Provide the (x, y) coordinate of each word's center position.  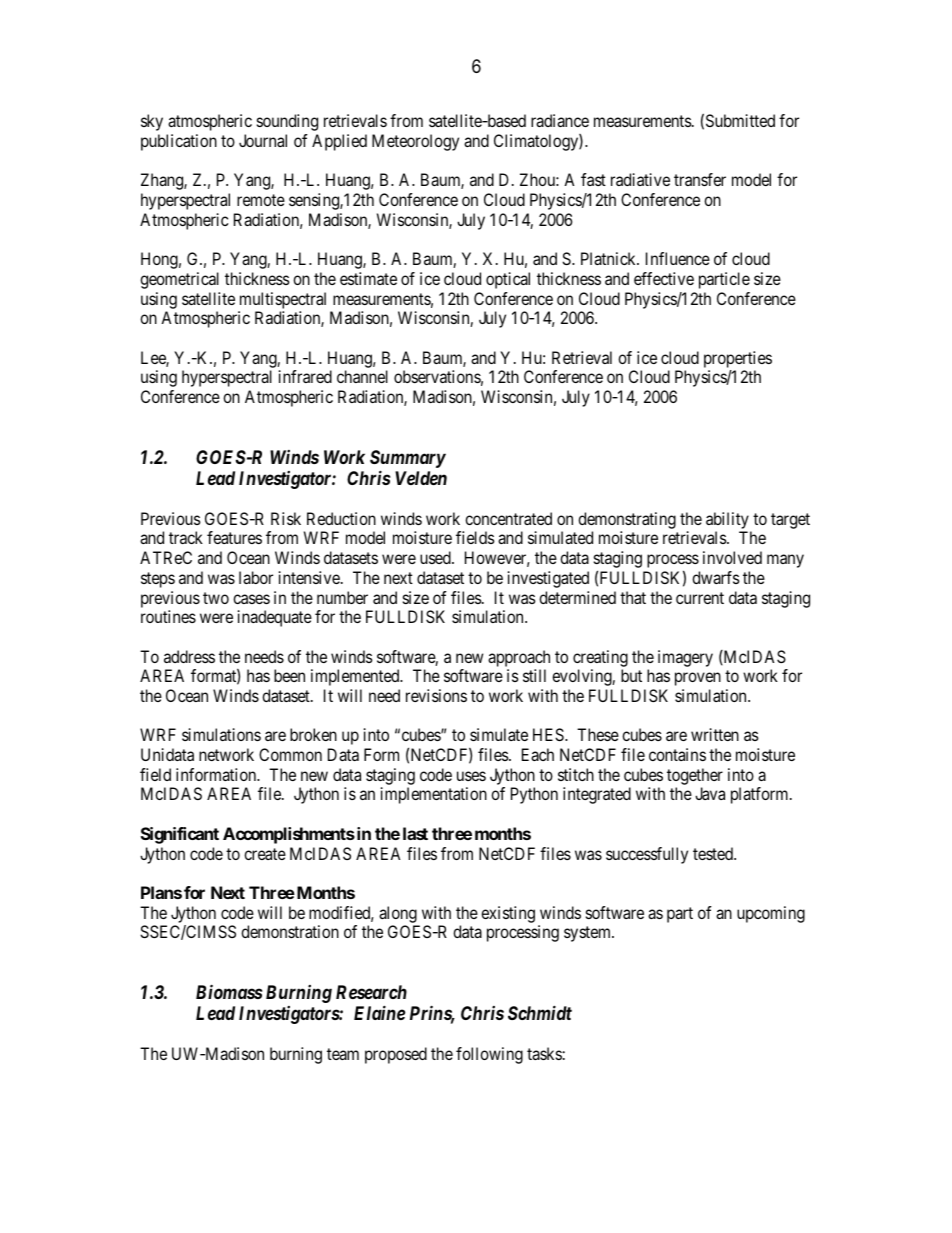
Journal (263, 140)
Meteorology (415, 142)
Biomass (229, 991)
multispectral (283, 300)
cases (251, 599)
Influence (678, 258)
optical (508, 280)
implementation (434, 795)
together (695, 776)
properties (738, 359)
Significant (180, 835)
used (436, 557)
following (489, 1055)
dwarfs (716, 577)
